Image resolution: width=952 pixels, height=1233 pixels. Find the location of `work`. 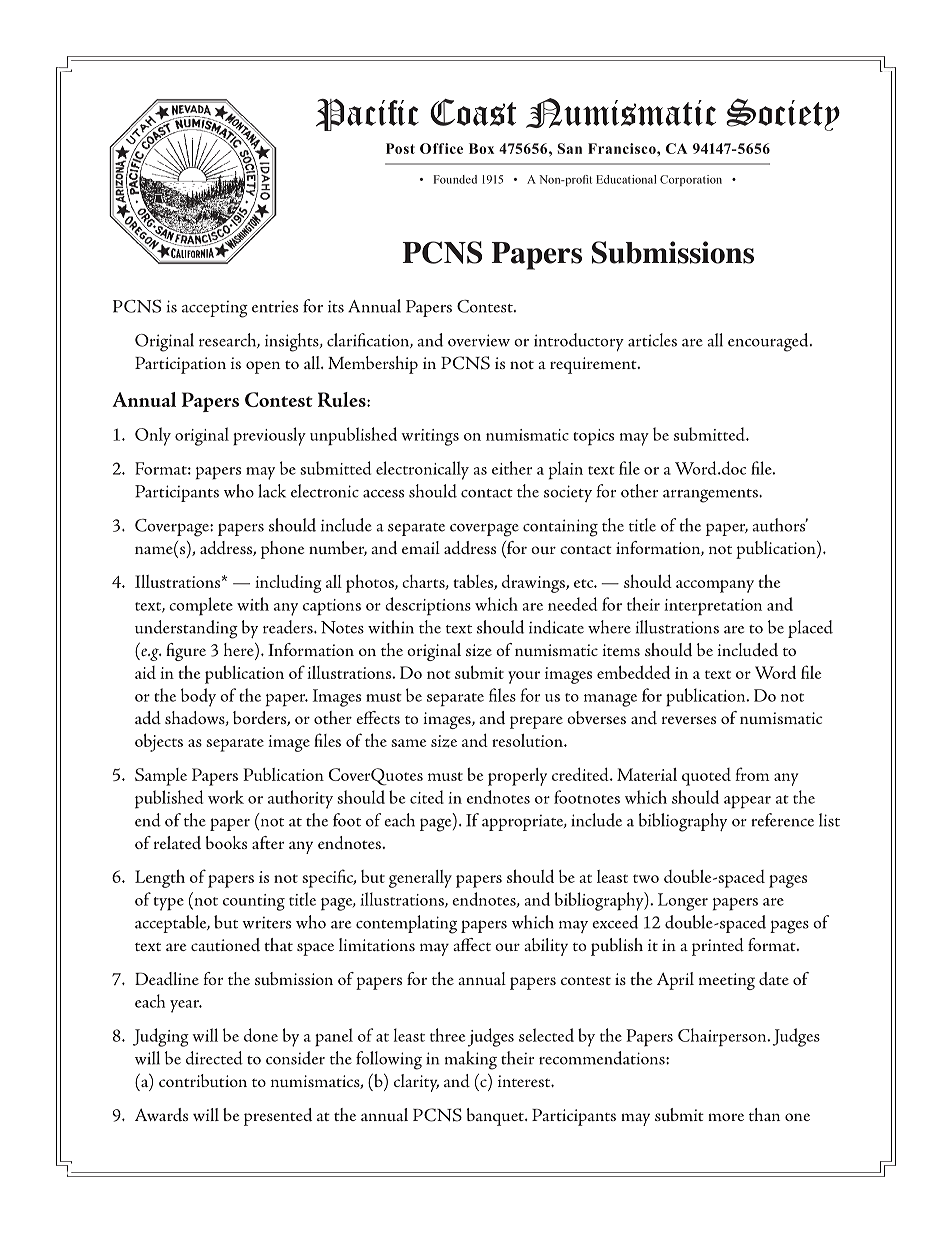

work is located at coordinates (226, 797).
